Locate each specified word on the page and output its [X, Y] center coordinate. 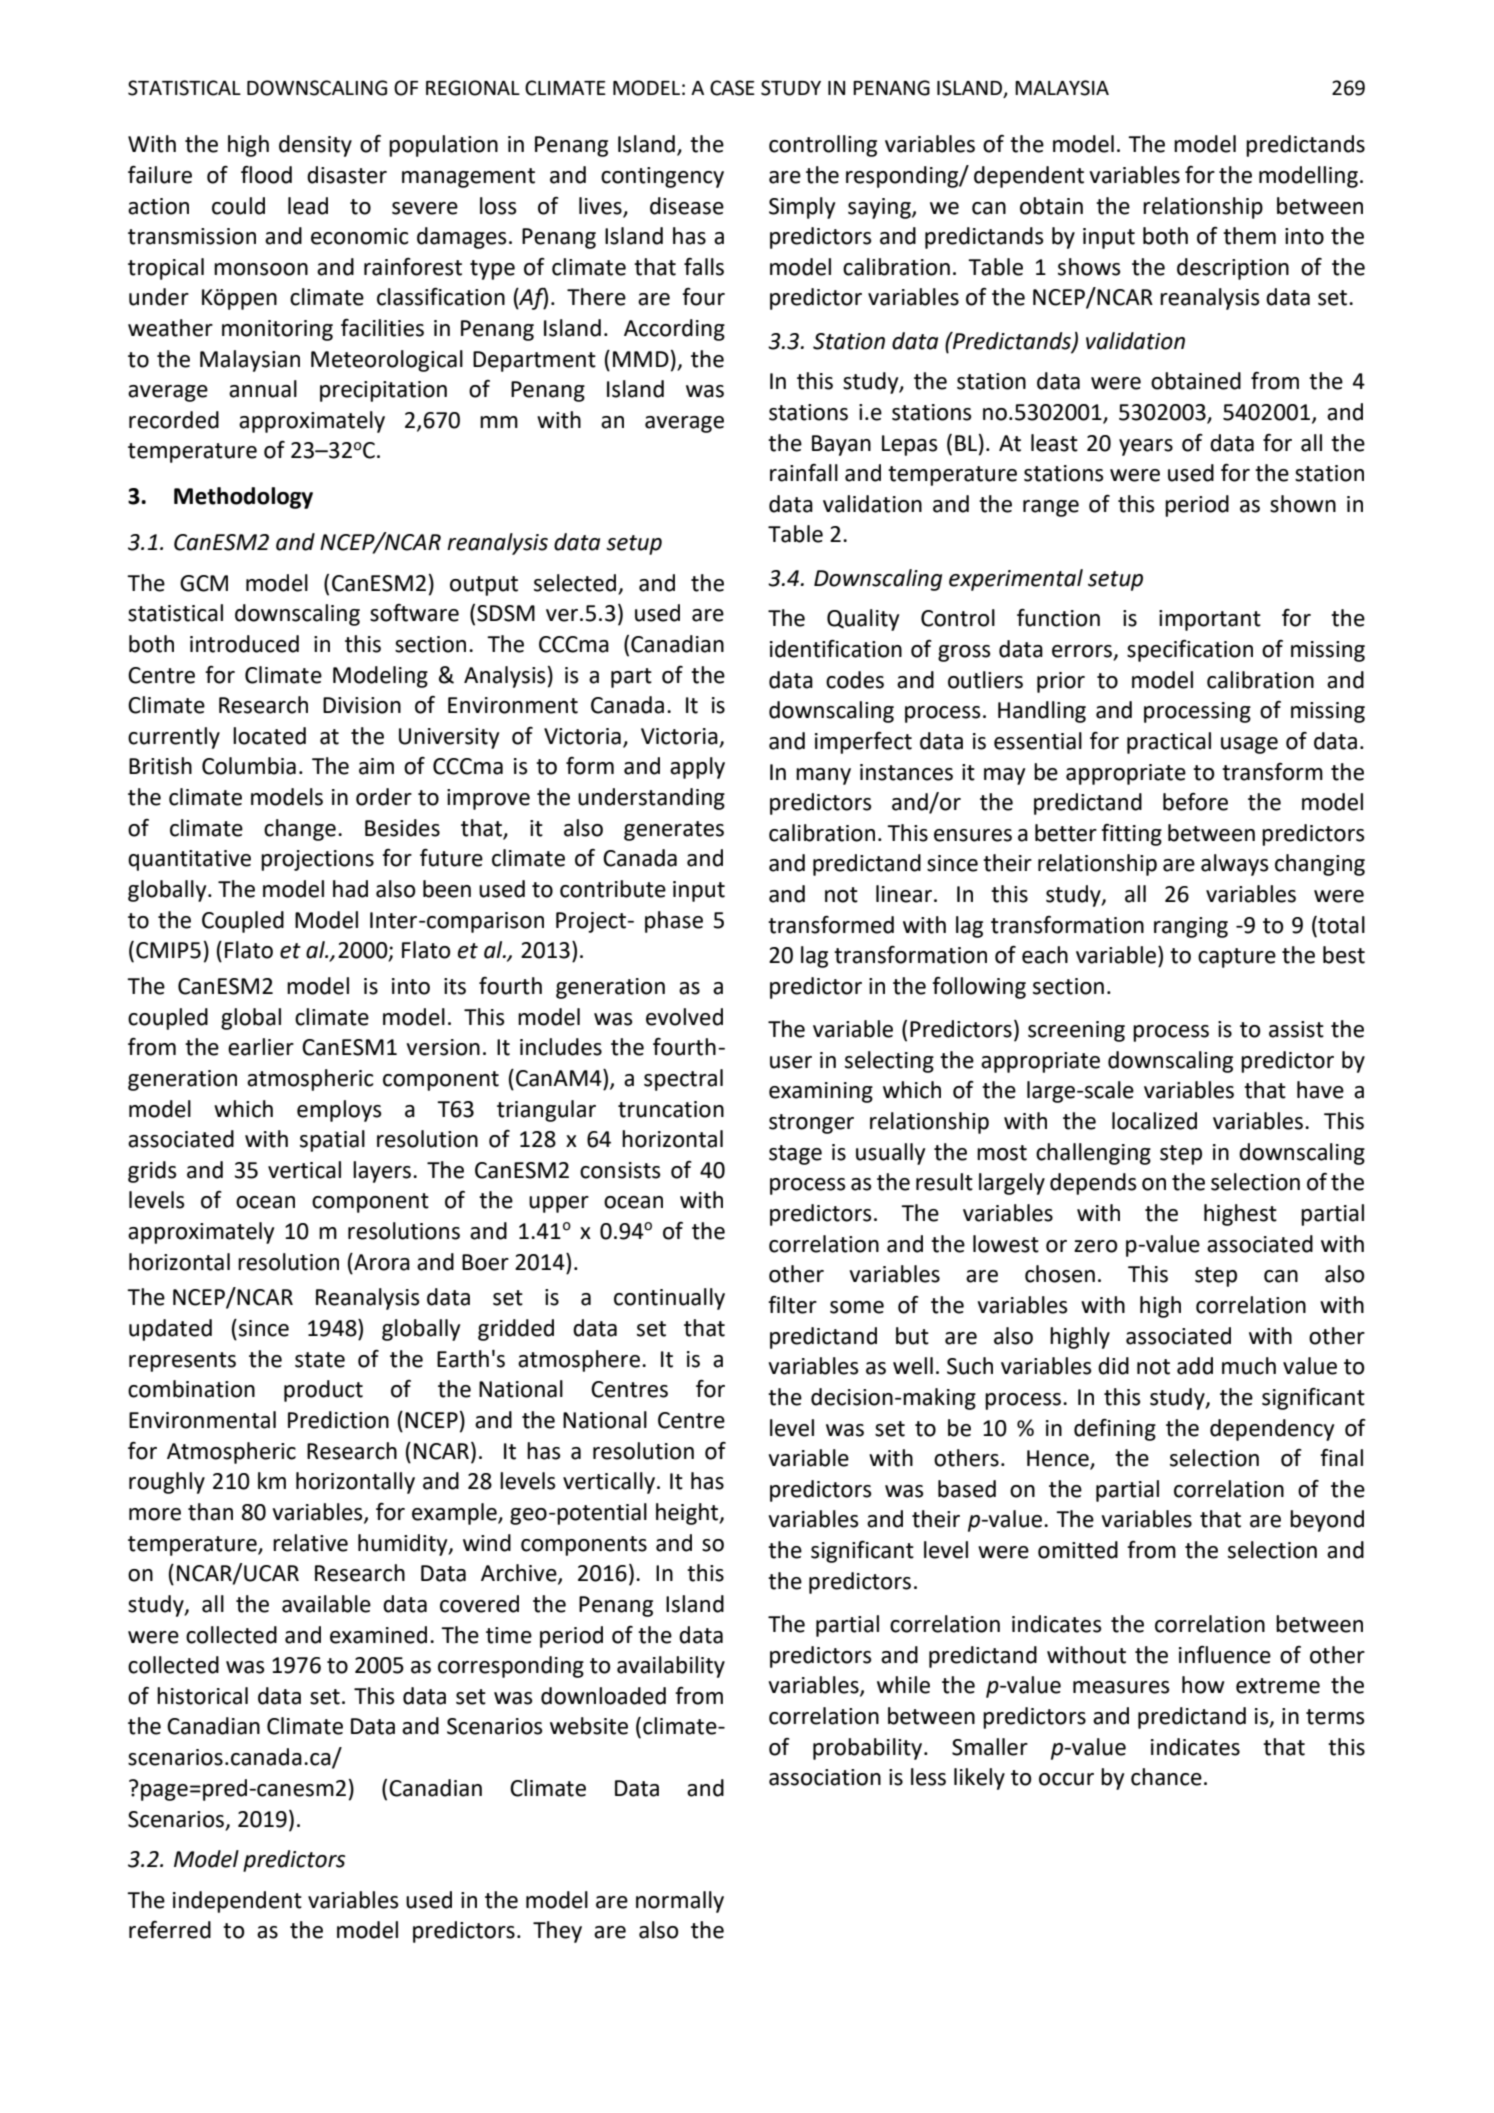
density [315, 146]
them [1249, 236]
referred [170, 1930]
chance [1166, 1777]
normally [680, 1902]
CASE [732, 88]
